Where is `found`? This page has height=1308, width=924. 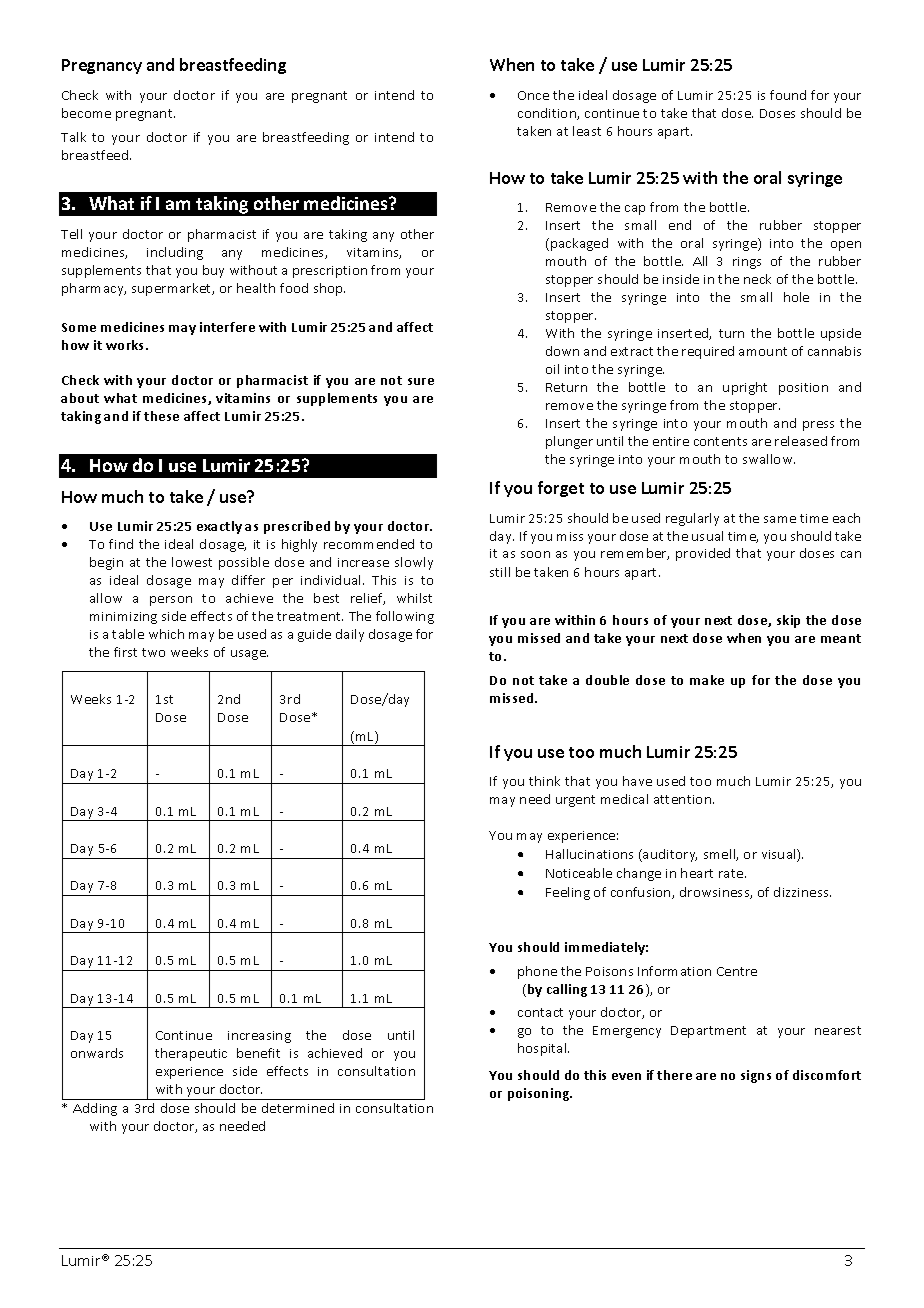
found is located at coordinates (788, 95).
